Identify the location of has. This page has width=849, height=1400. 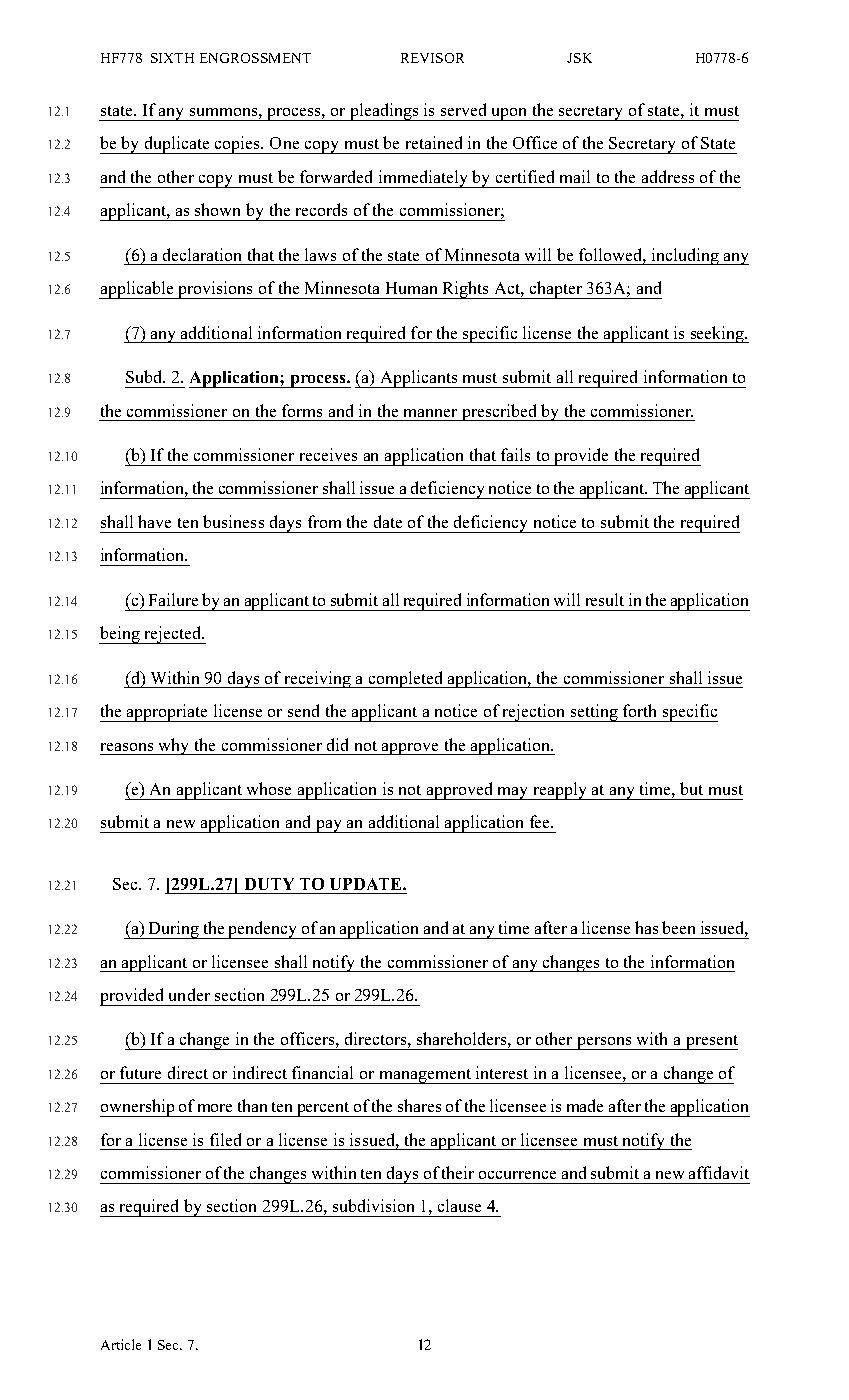
(646, 927).
